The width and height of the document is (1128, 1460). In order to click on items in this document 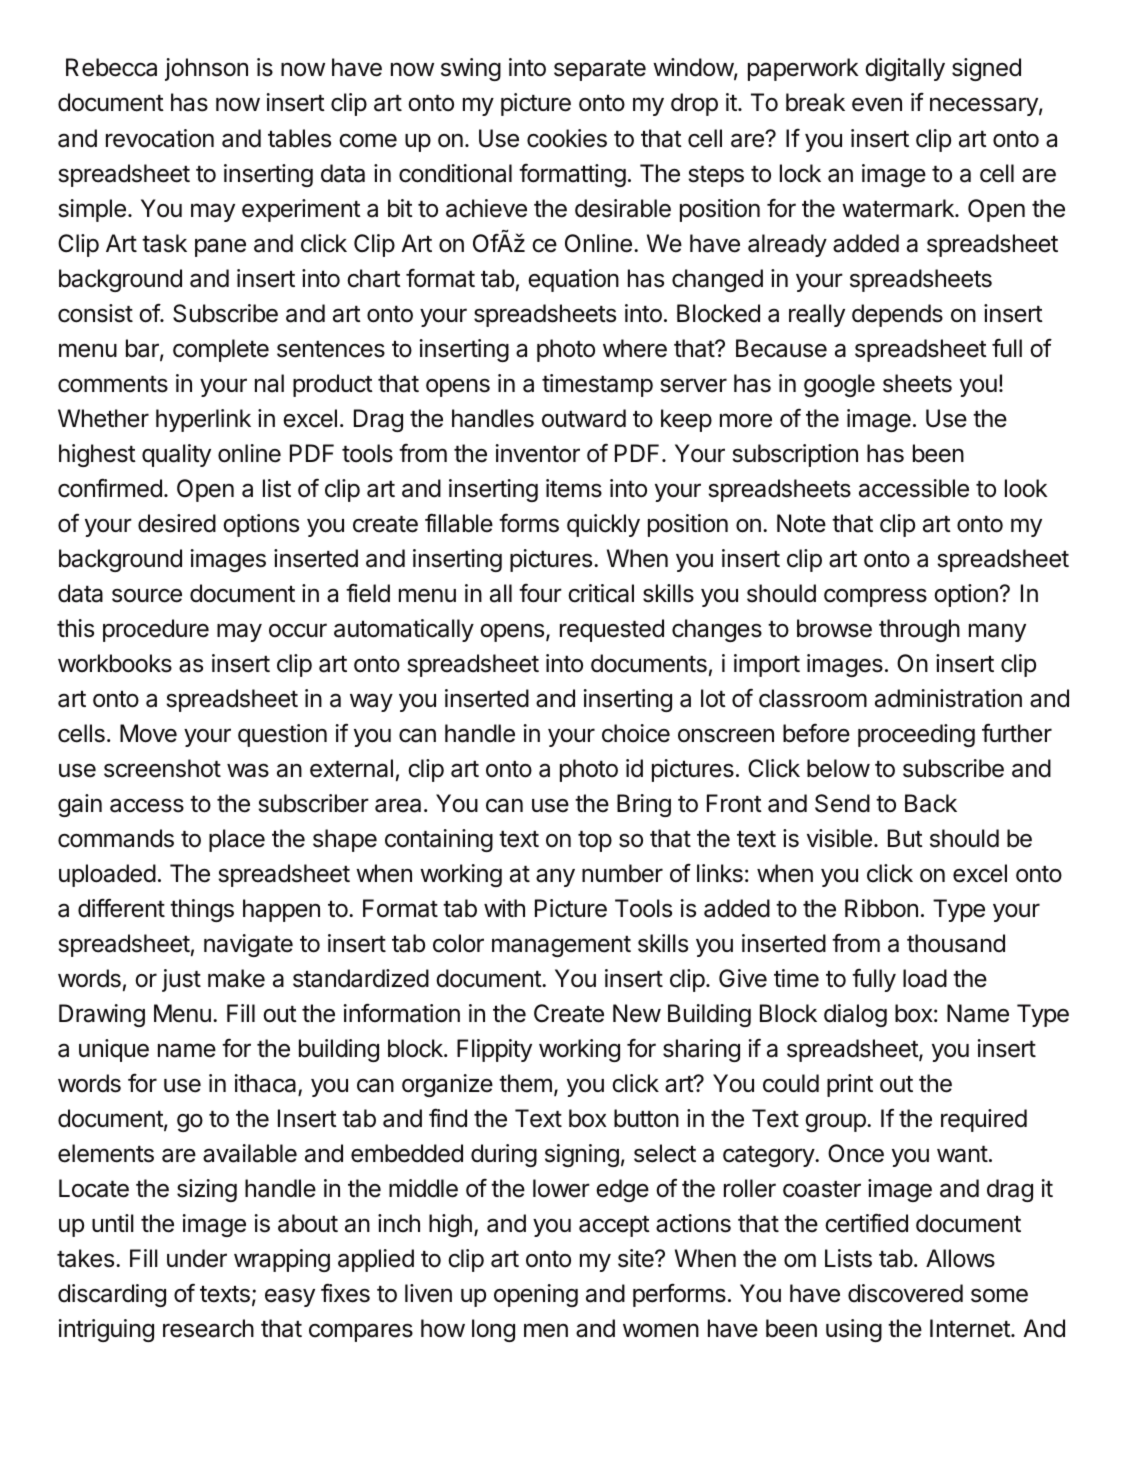, I will do `click(574, 488)`.
